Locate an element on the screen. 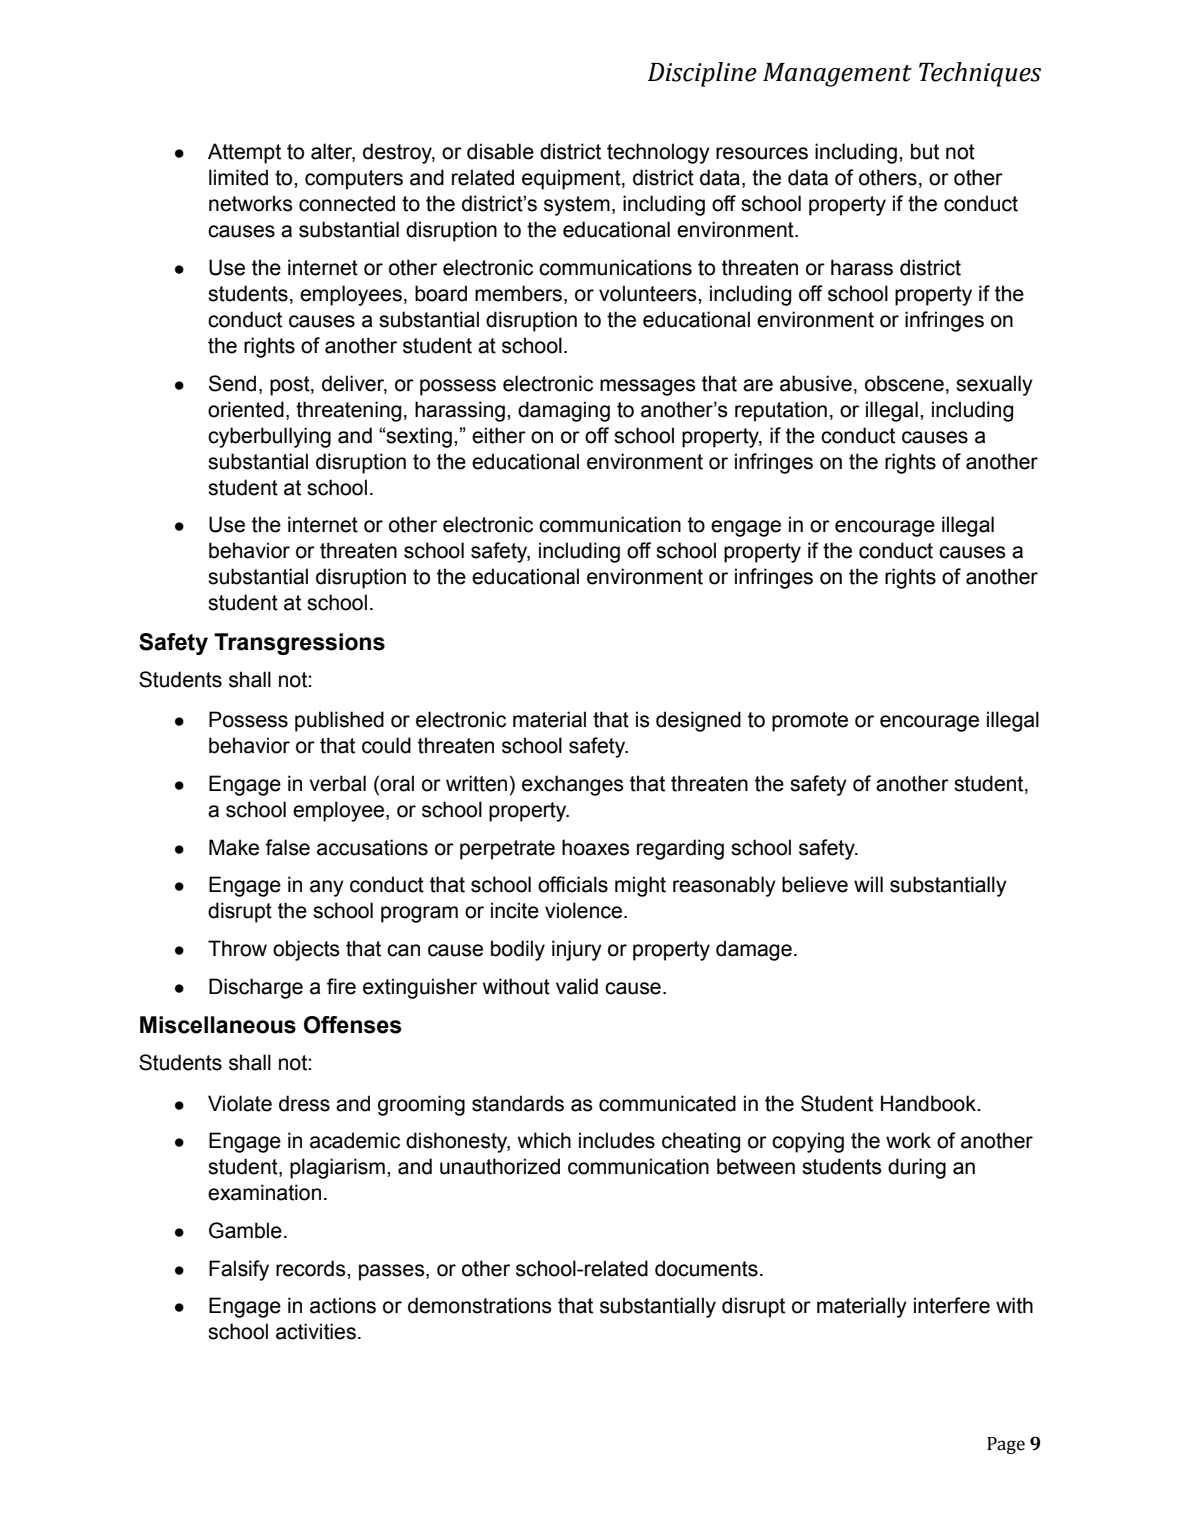 This screenshot has height=1527, width=1180. Page is located at coordinates (1006, 1445).
